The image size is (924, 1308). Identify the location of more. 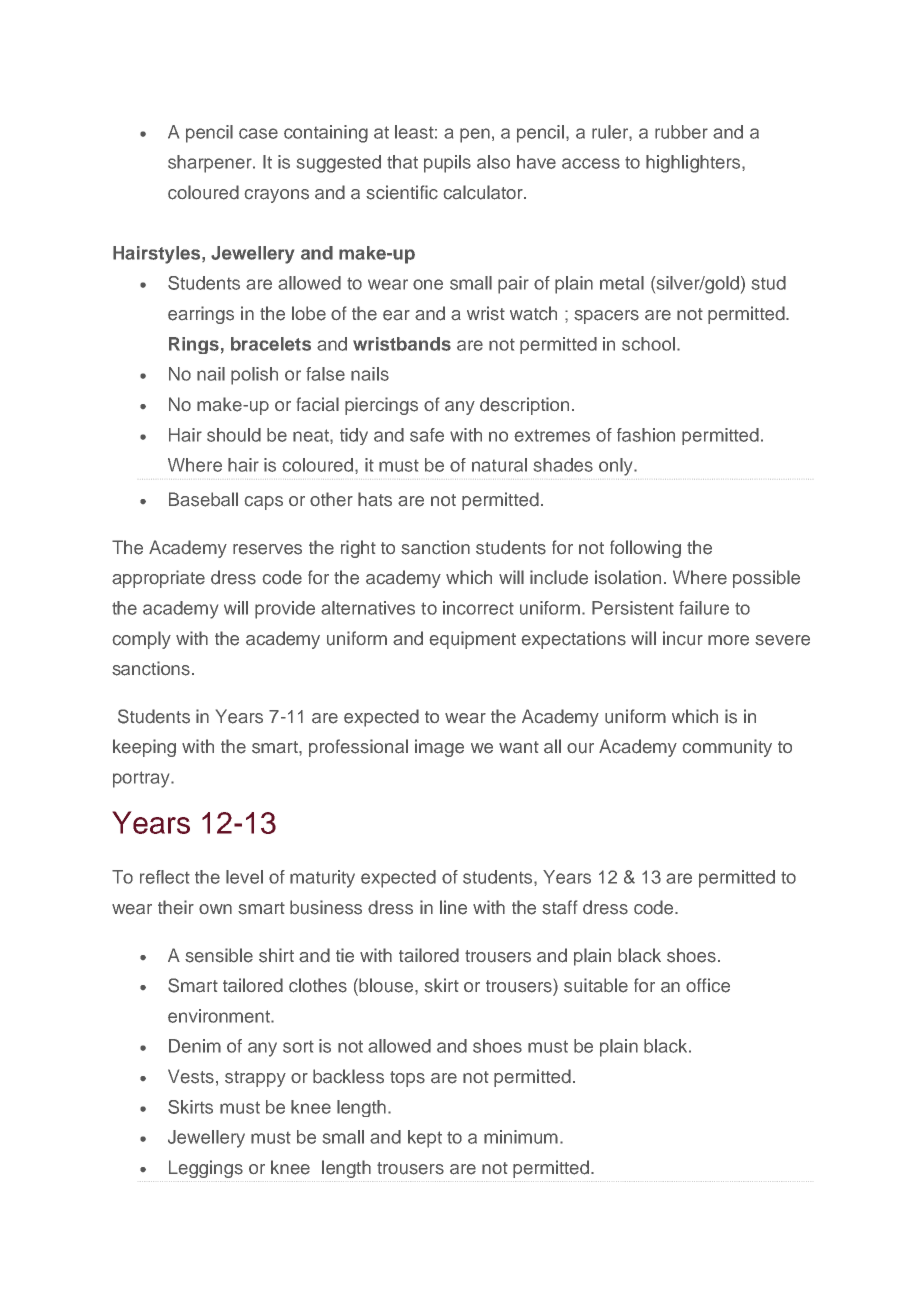
(728, 640).
